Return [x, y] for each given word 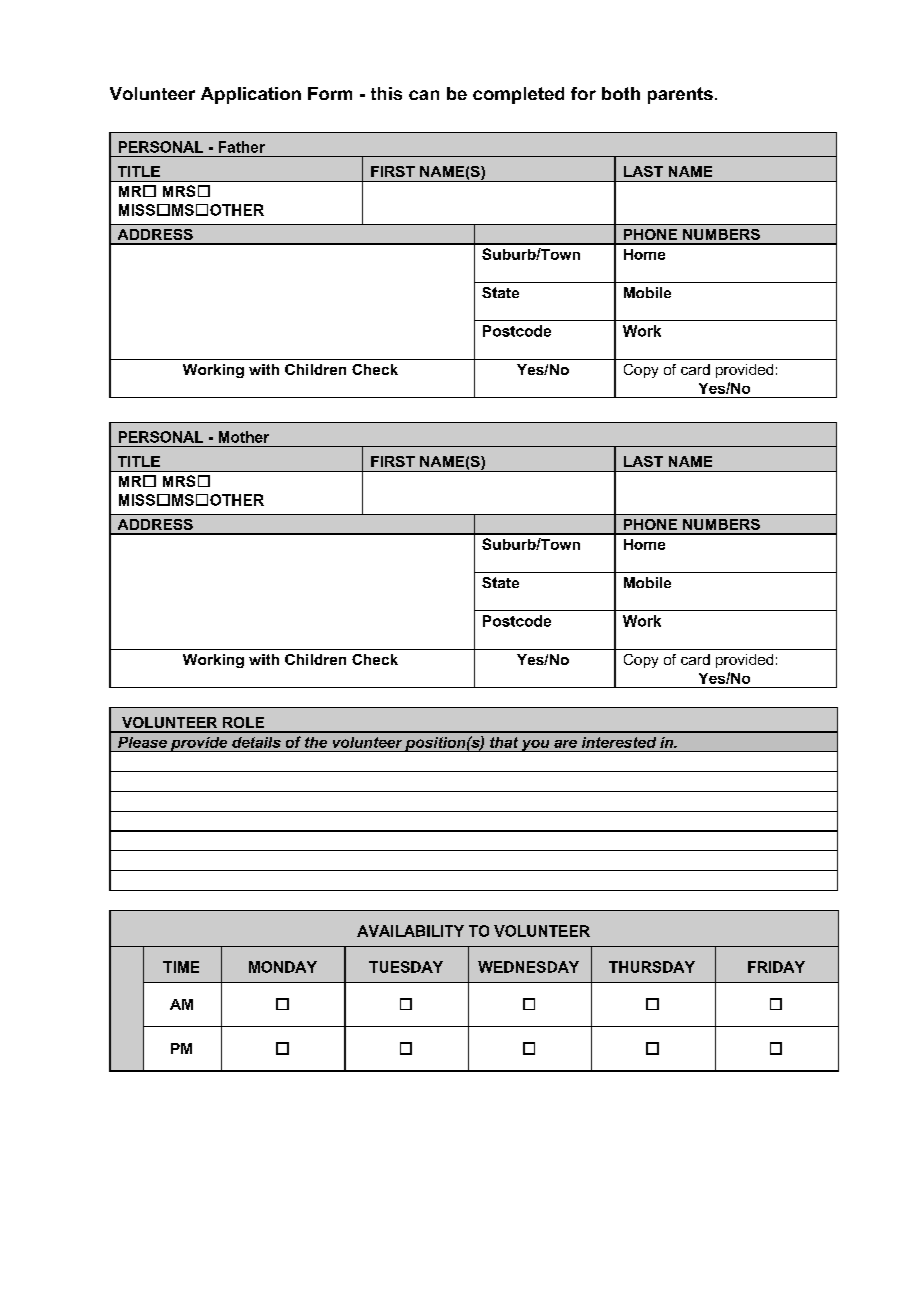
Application [251, 95]
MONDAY [283, 967]
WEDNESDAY [528, 967]
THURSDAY [652, 967]
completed [518, 95]
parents [680, 95]
